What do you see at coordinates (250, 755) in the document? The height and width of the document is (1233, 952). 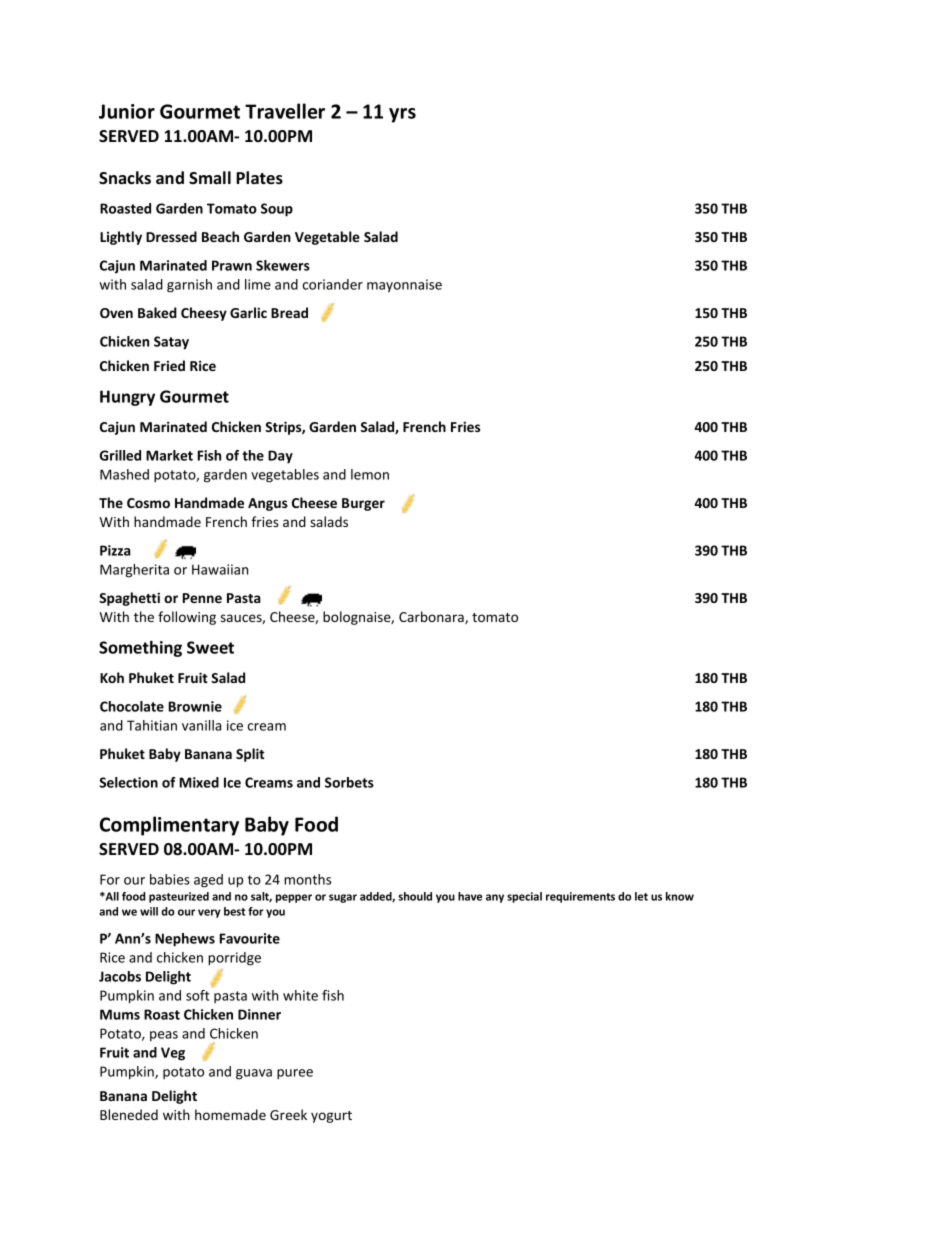 I see `Split` at bounding box center [250, 755].
